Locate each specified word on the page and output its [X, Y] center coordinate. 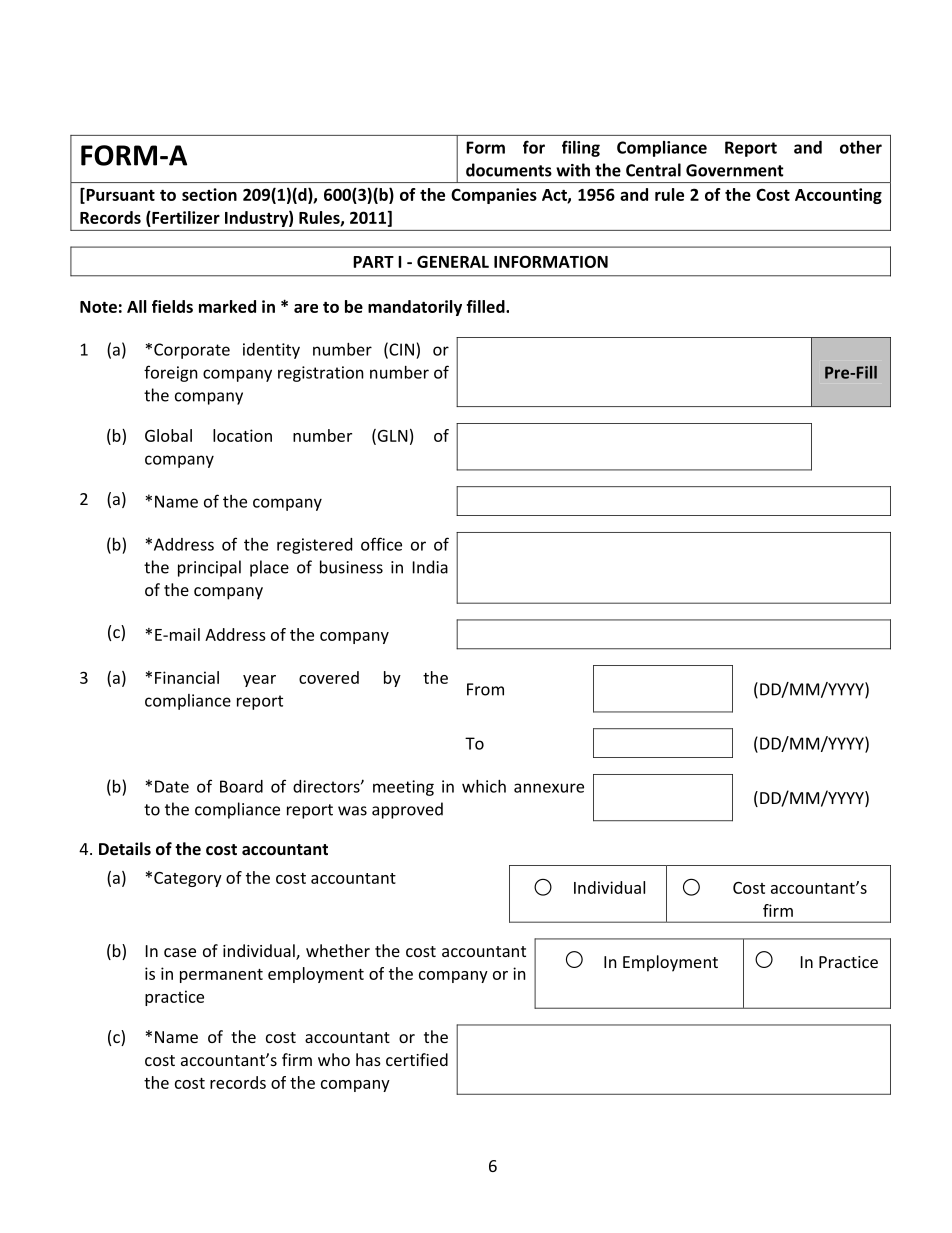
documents [509, 170]
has [368, 1059]
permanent [221, 976]
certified [417, 1059]
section [209, 194]
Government [735, 170]
